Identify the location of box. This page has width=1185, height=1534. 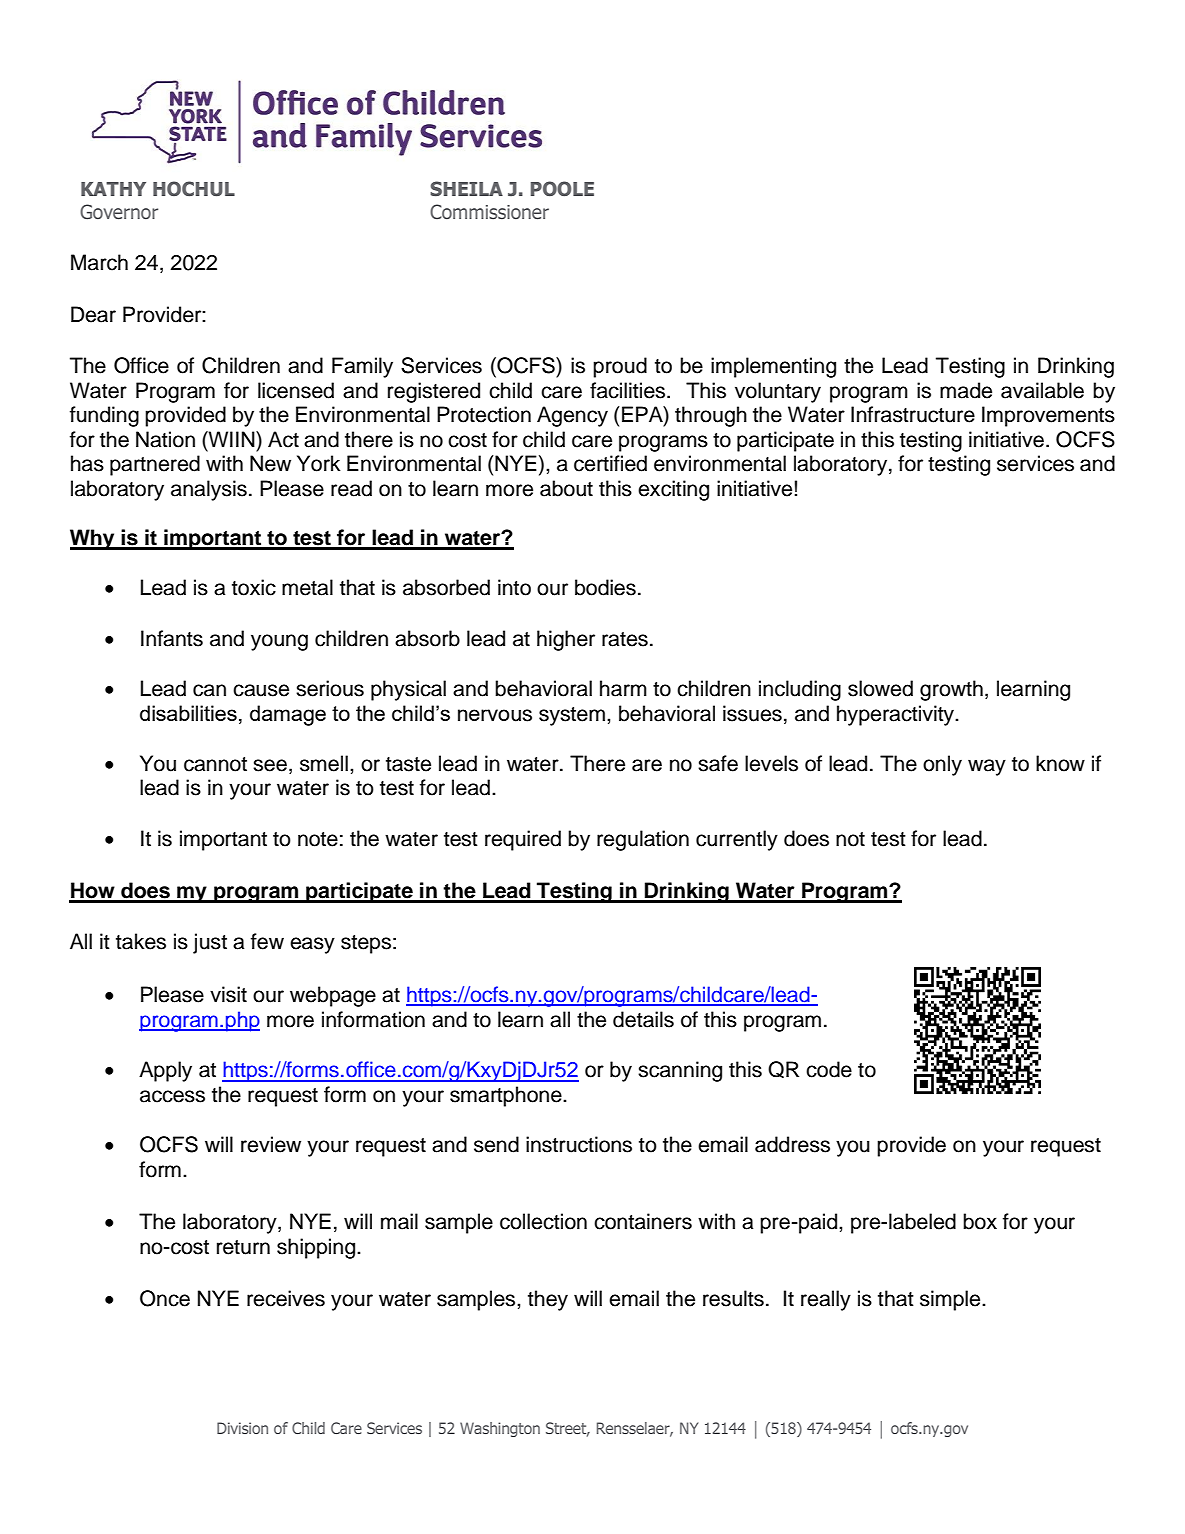
(980, 1221).
